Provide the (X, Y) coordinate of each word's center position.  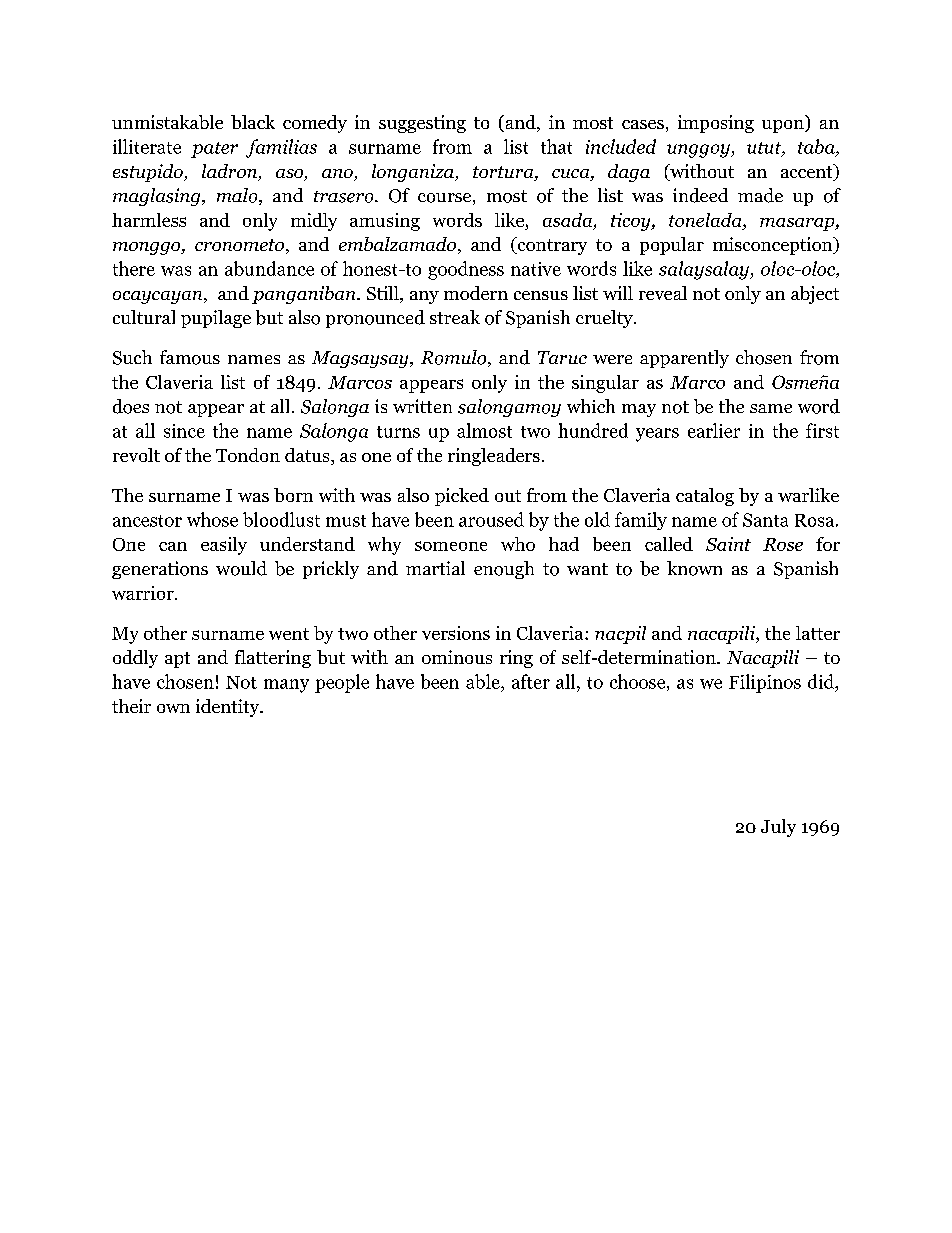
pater (214, 150)
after (531, 681)
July (778, 828)
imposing (716, 124)
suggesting (422, 124)
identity (229, 708)
